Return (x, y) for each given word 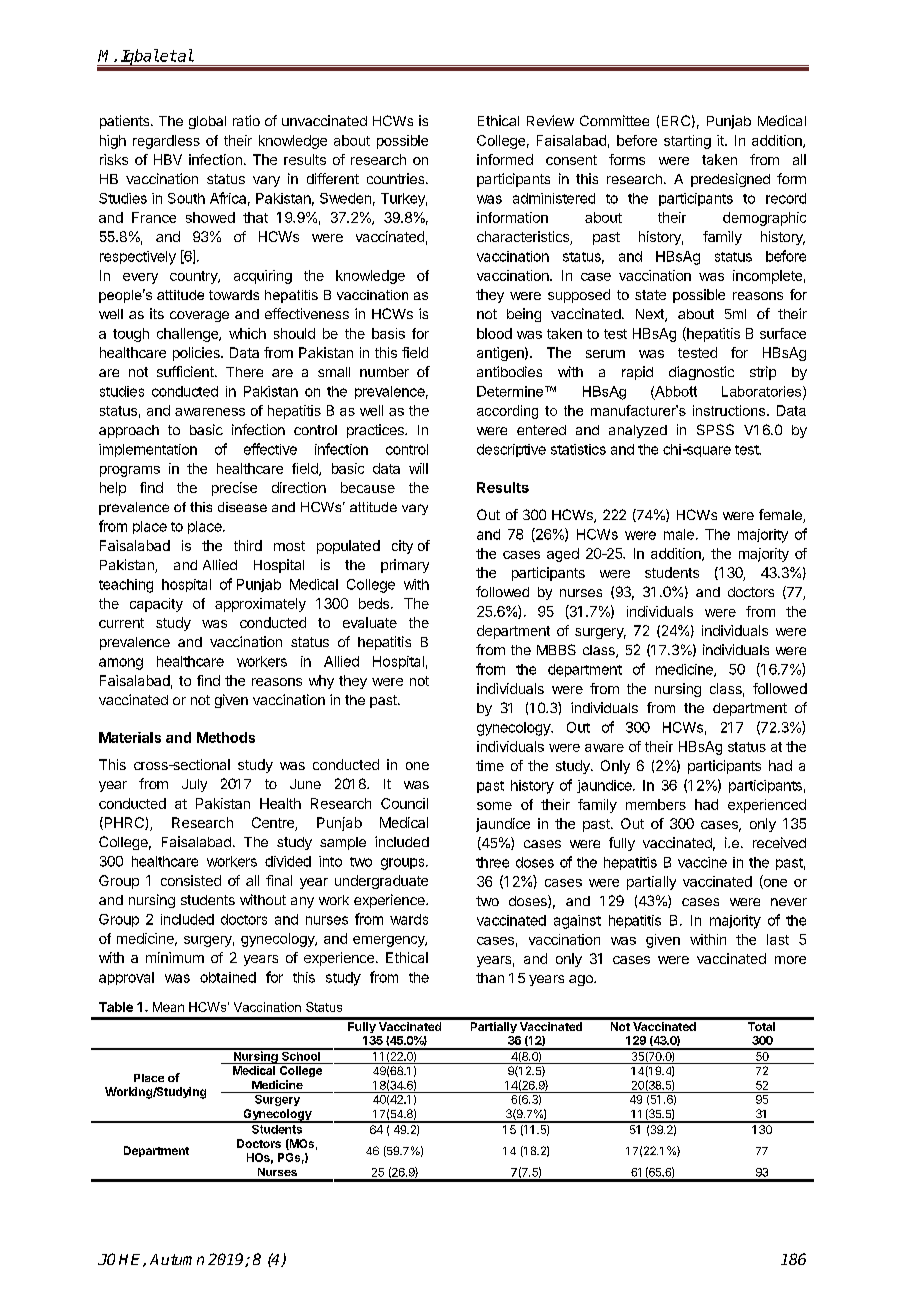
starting (687, 142)
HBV (168, 159)
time (490, 765)
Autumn (177, 1259)
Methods (226, 737)
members (656, 804)
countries (397, 178)
